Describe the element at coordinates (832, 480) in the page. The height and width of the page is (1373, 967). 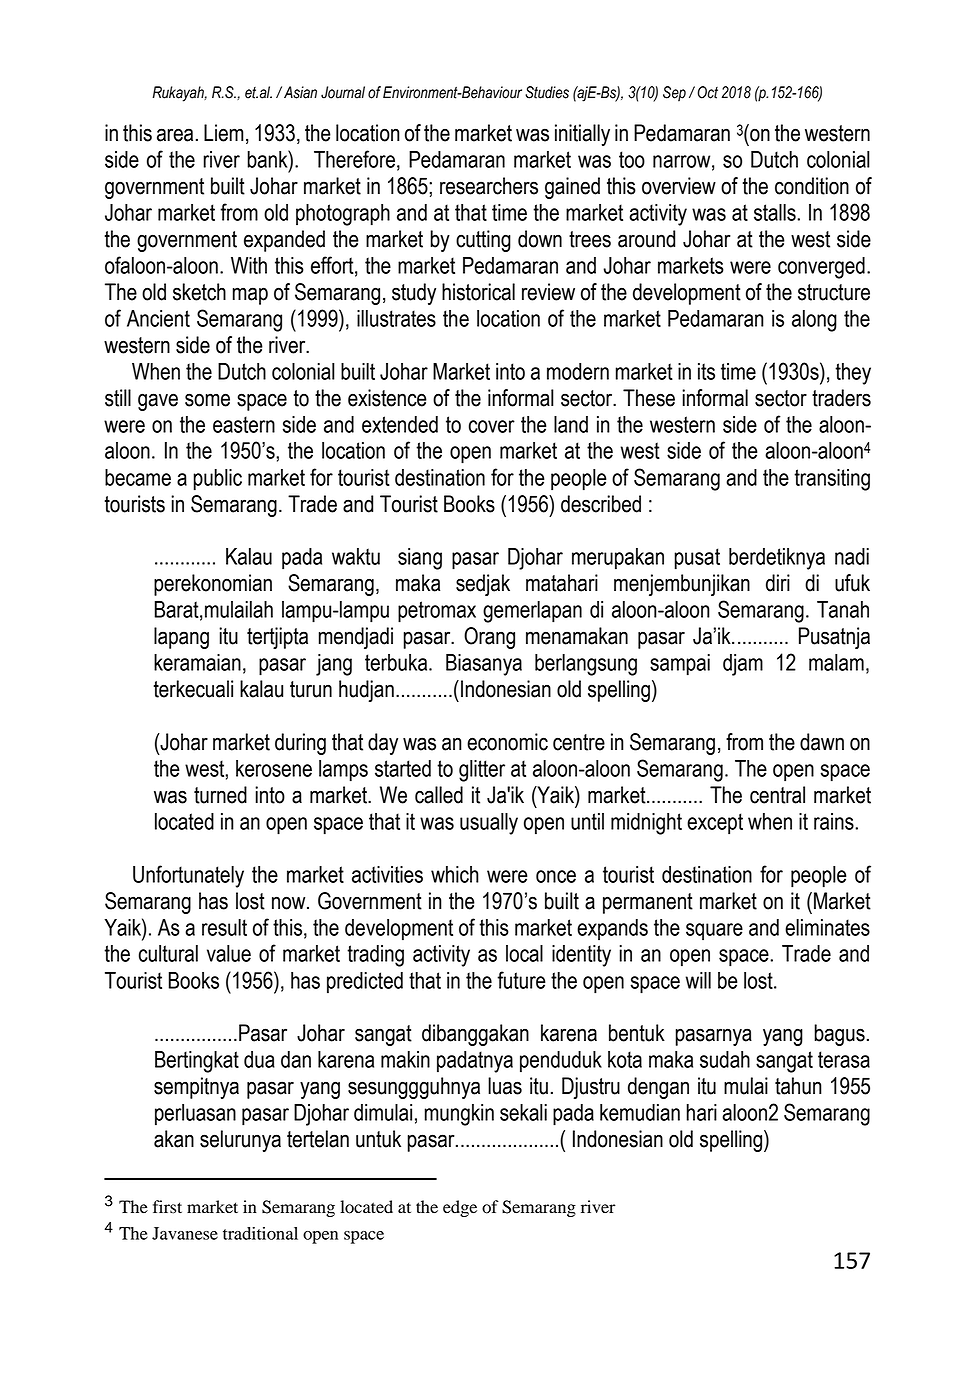
I see `transiting` at that location.
